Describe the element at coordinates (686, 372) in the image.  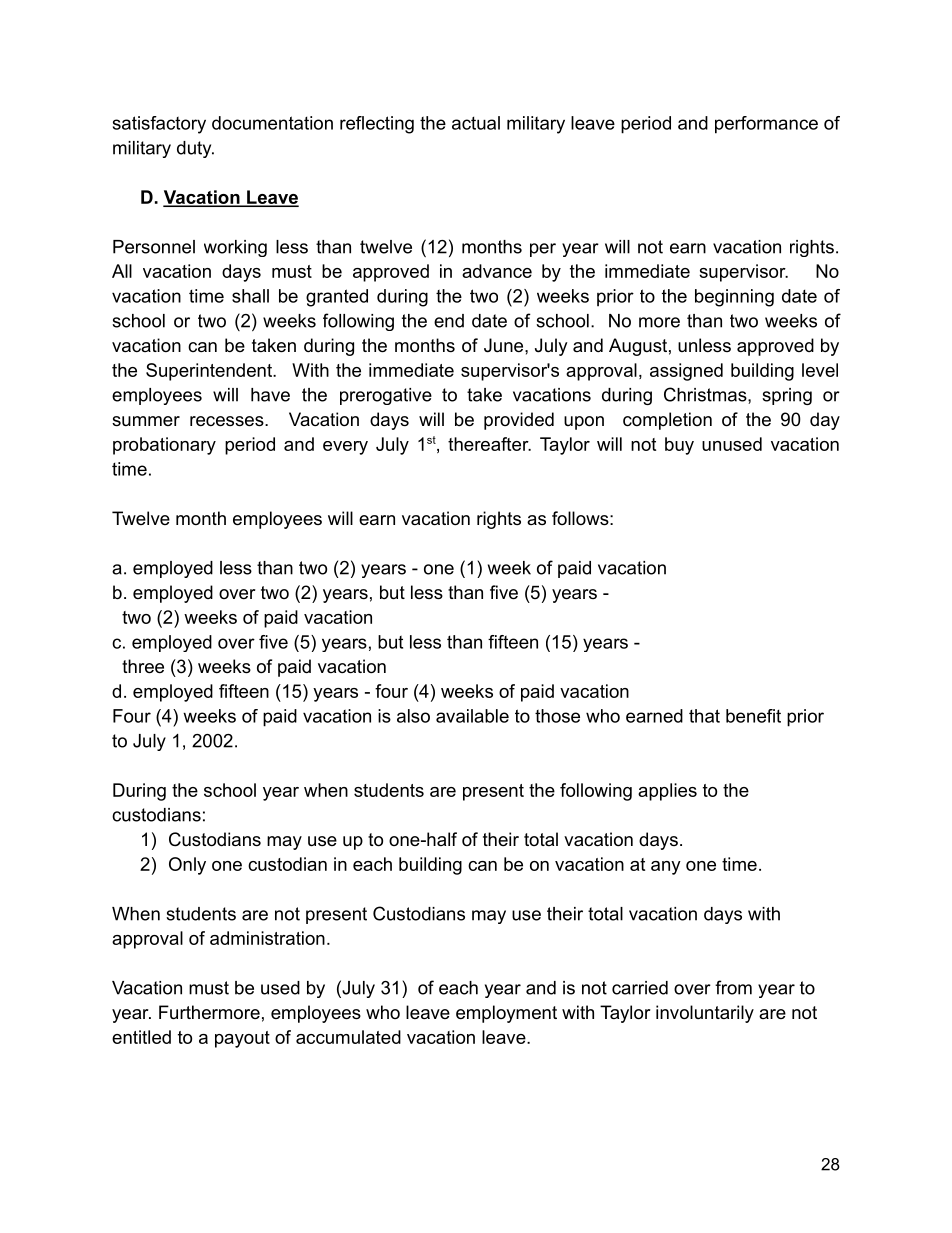
I see `assigned` at that location.
